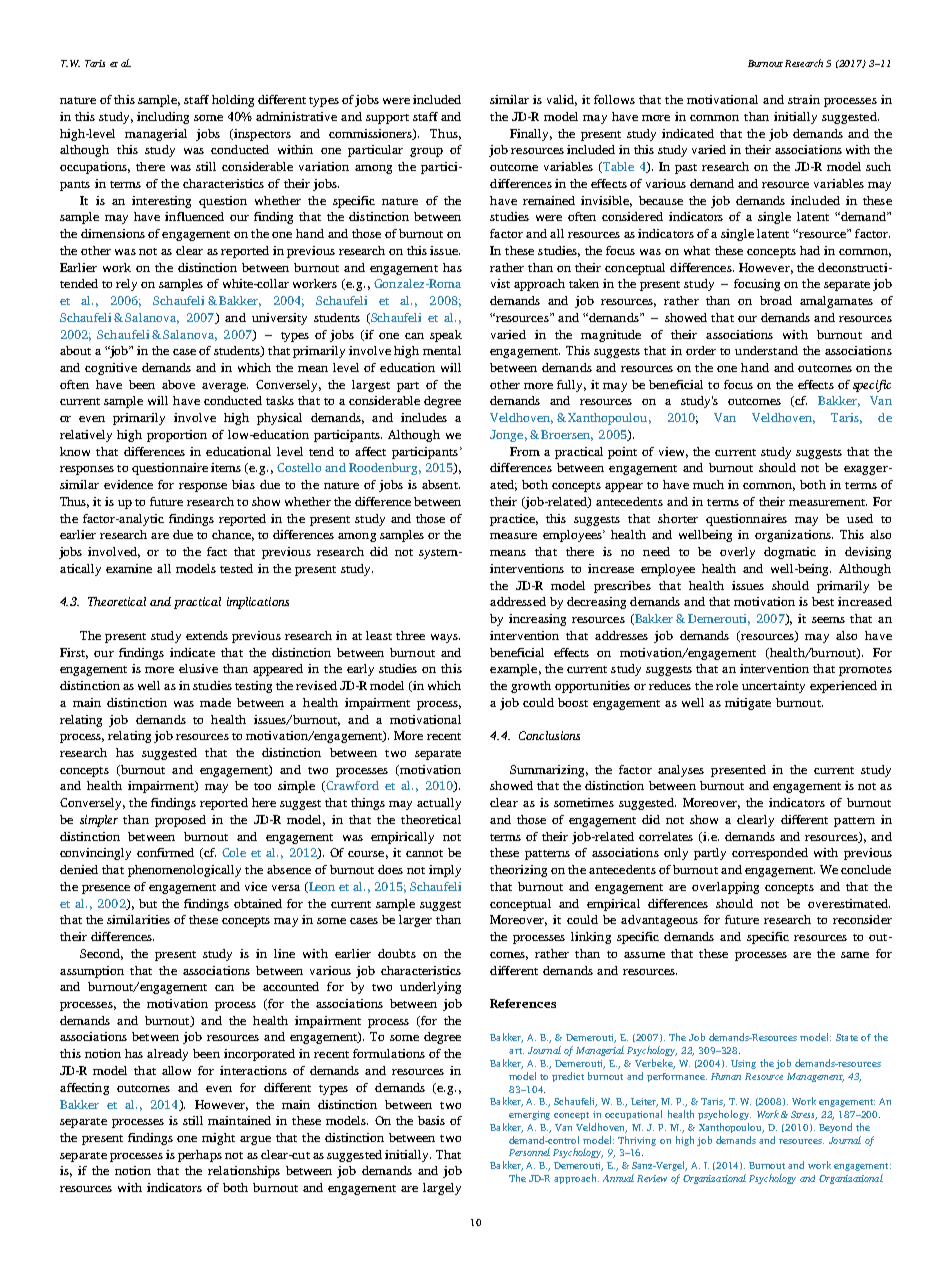 Image resolution: width=952 pixels, height=1270 pixels. I want to click on imply, so click(445, 871).
